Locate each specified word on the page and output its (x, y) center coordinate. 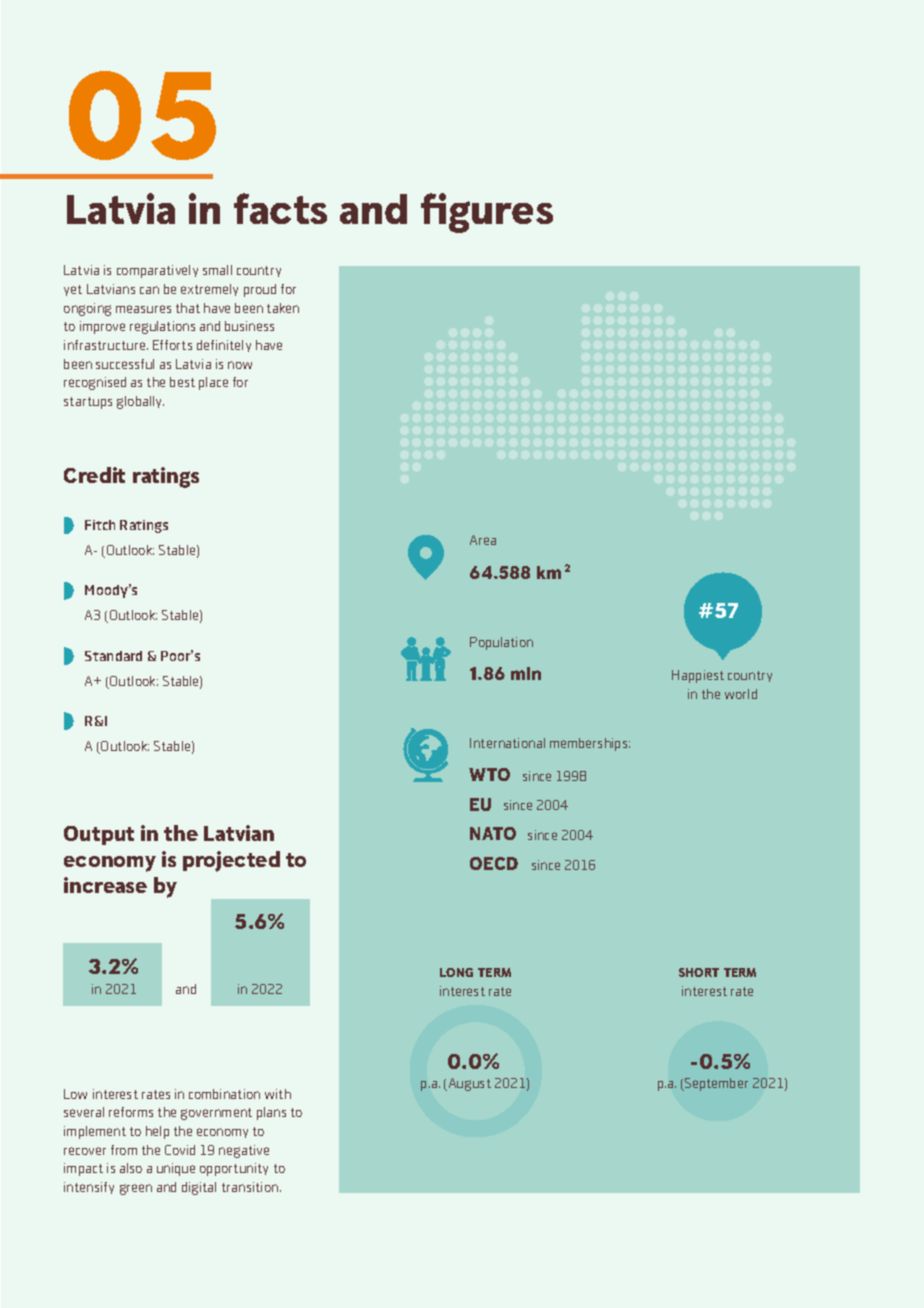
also (131, 1168)
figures (487, 213)
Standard (113, 656)
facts (280, 208)
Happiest (698, 676)
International (507, 743)
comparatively (157, 271)
